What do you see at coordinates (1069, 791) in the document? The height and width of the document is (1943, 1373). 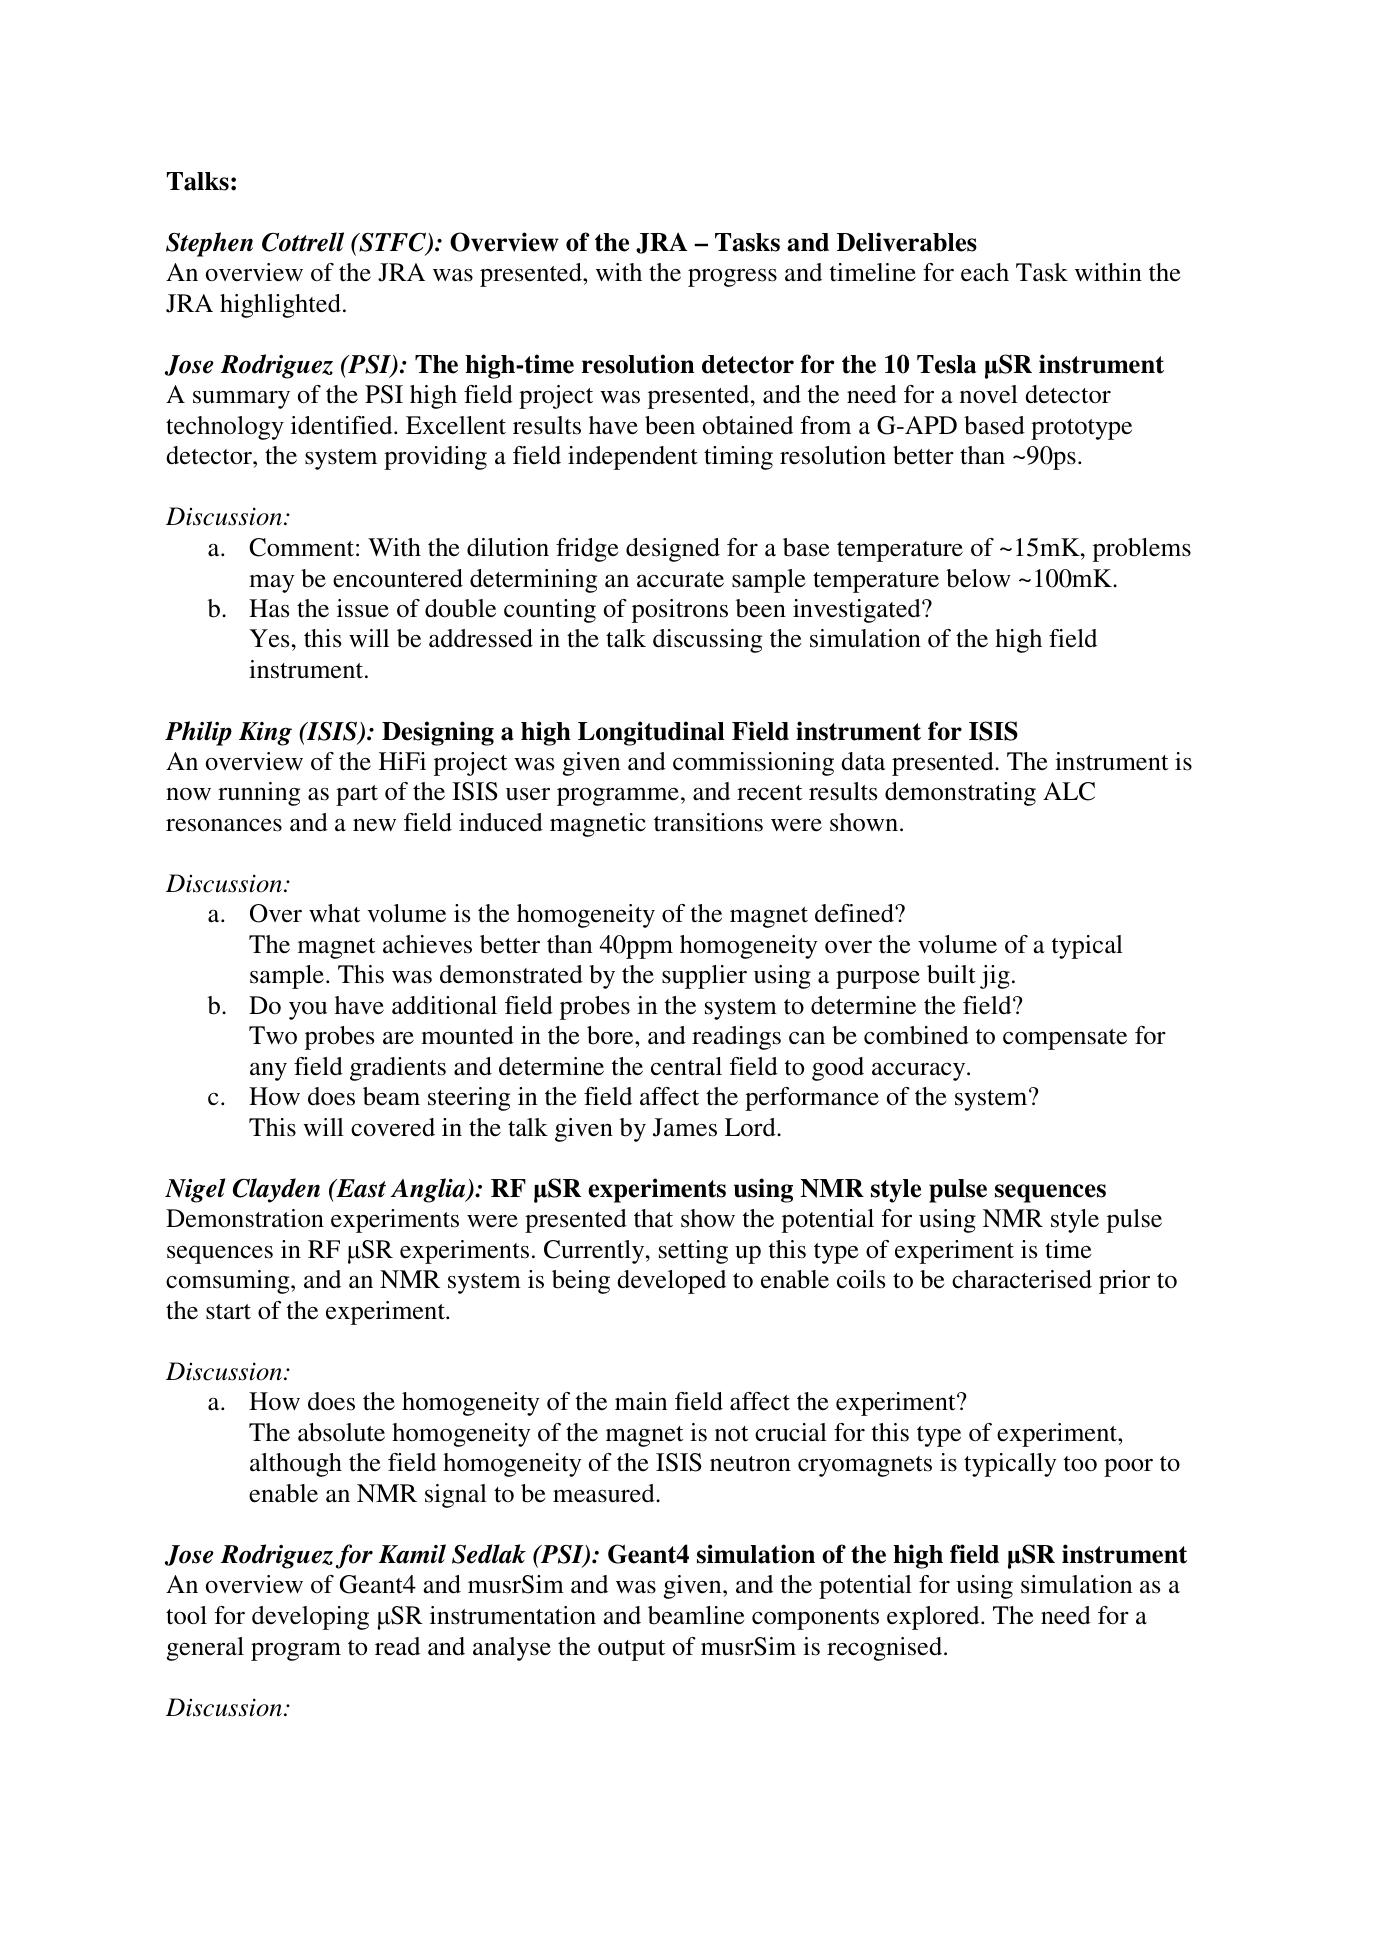 I see `ALC` at bounding box center [1069, 791].
